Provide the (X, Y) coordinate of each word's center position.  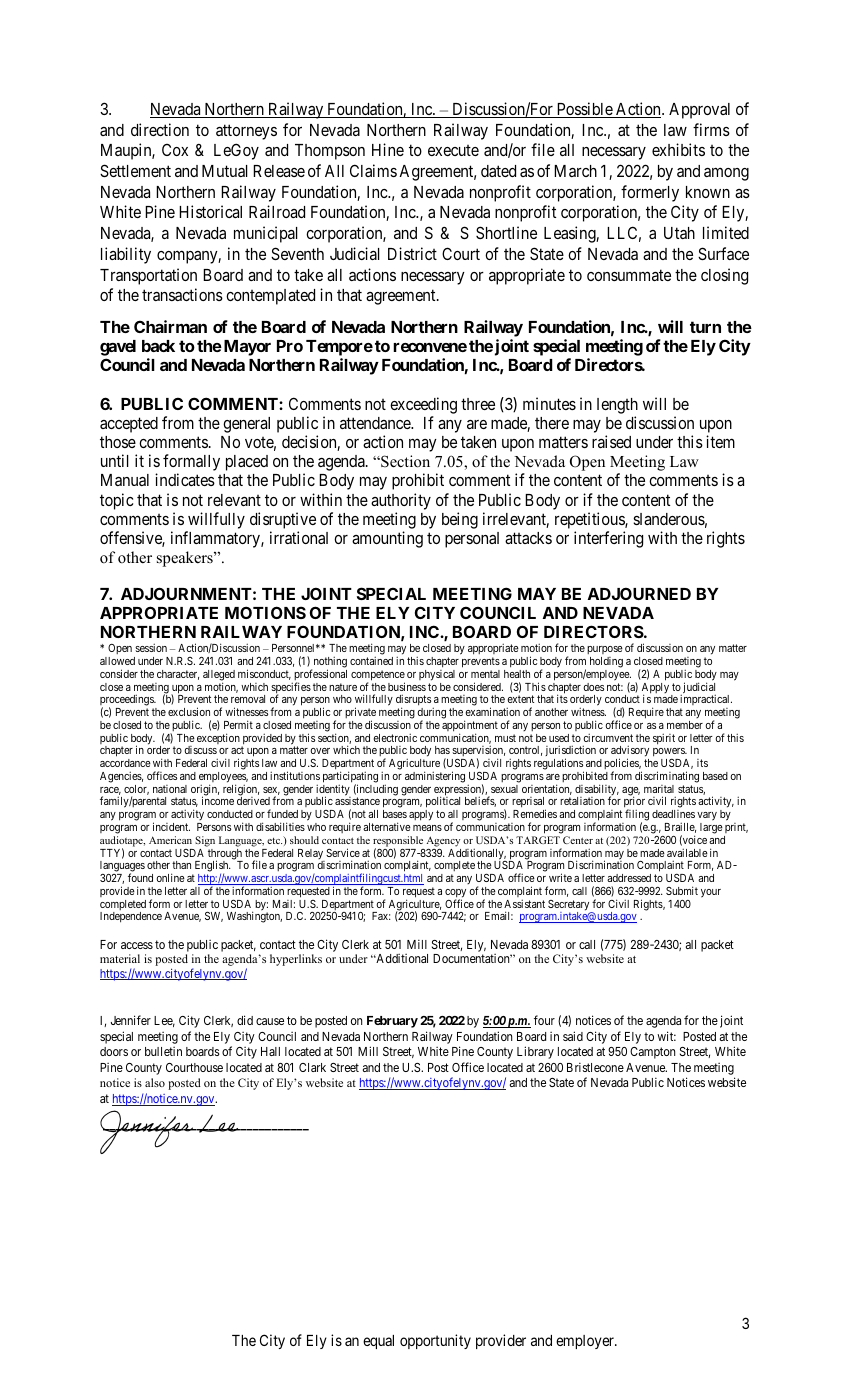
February (392, 1022)
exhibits (678, 149)
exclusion (189, 711)
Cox (175, 150)
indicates (185, 479)
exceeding (423, 405)
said (573, 1036)
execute (453, 150)
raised (611, 441)
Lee (164, 1021)
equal (378, 1342)
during (432, 714)
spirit (664, 739)
